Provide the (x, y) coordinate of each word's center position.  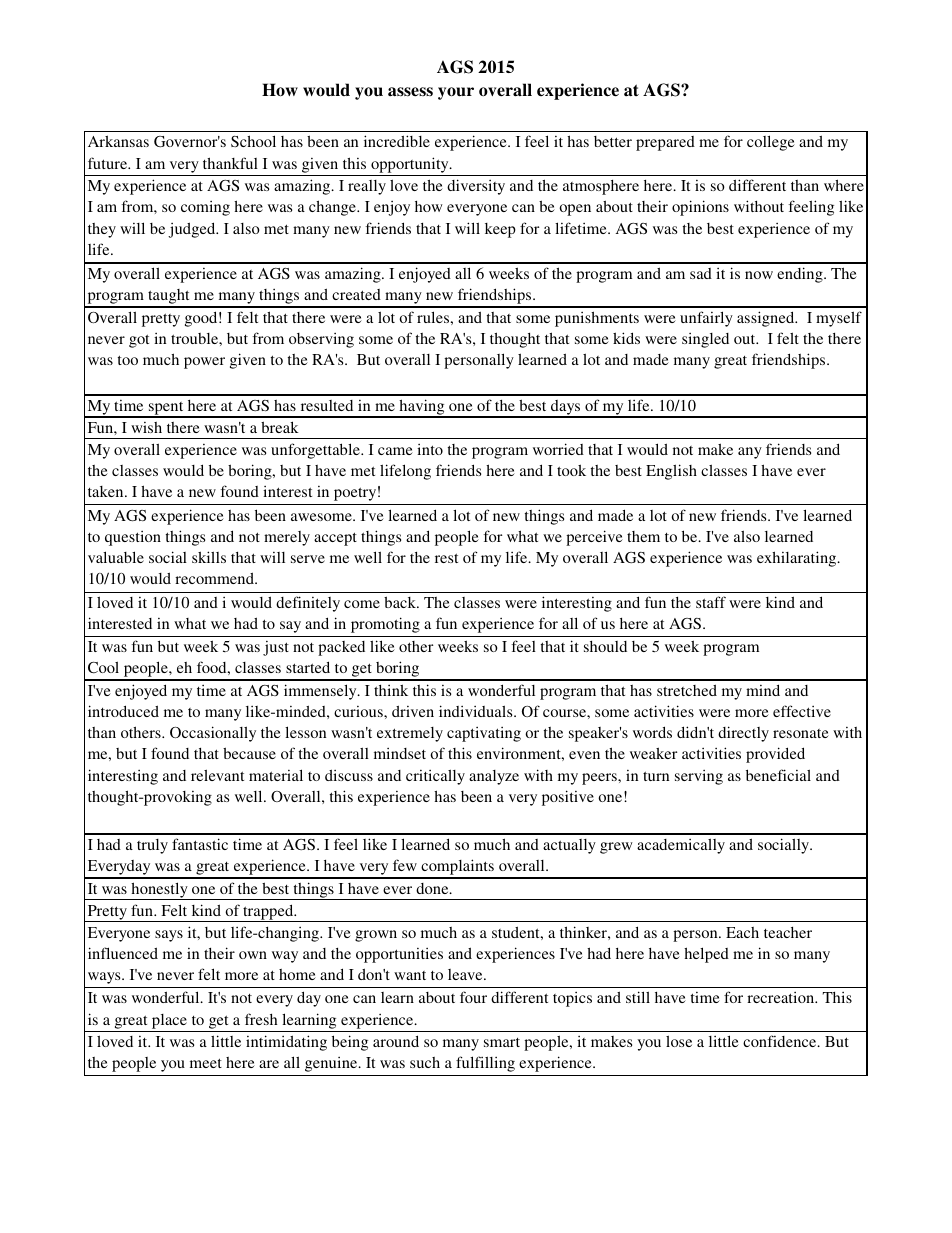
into (430, 449)
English (671, 472)
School (253, 141)
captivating (484, 734)
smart (502, 1042)
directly (743, 734)
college (771, 143)
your (456, 93)
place (169, 1021)
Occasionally (213, 734)
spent (166, 409)
